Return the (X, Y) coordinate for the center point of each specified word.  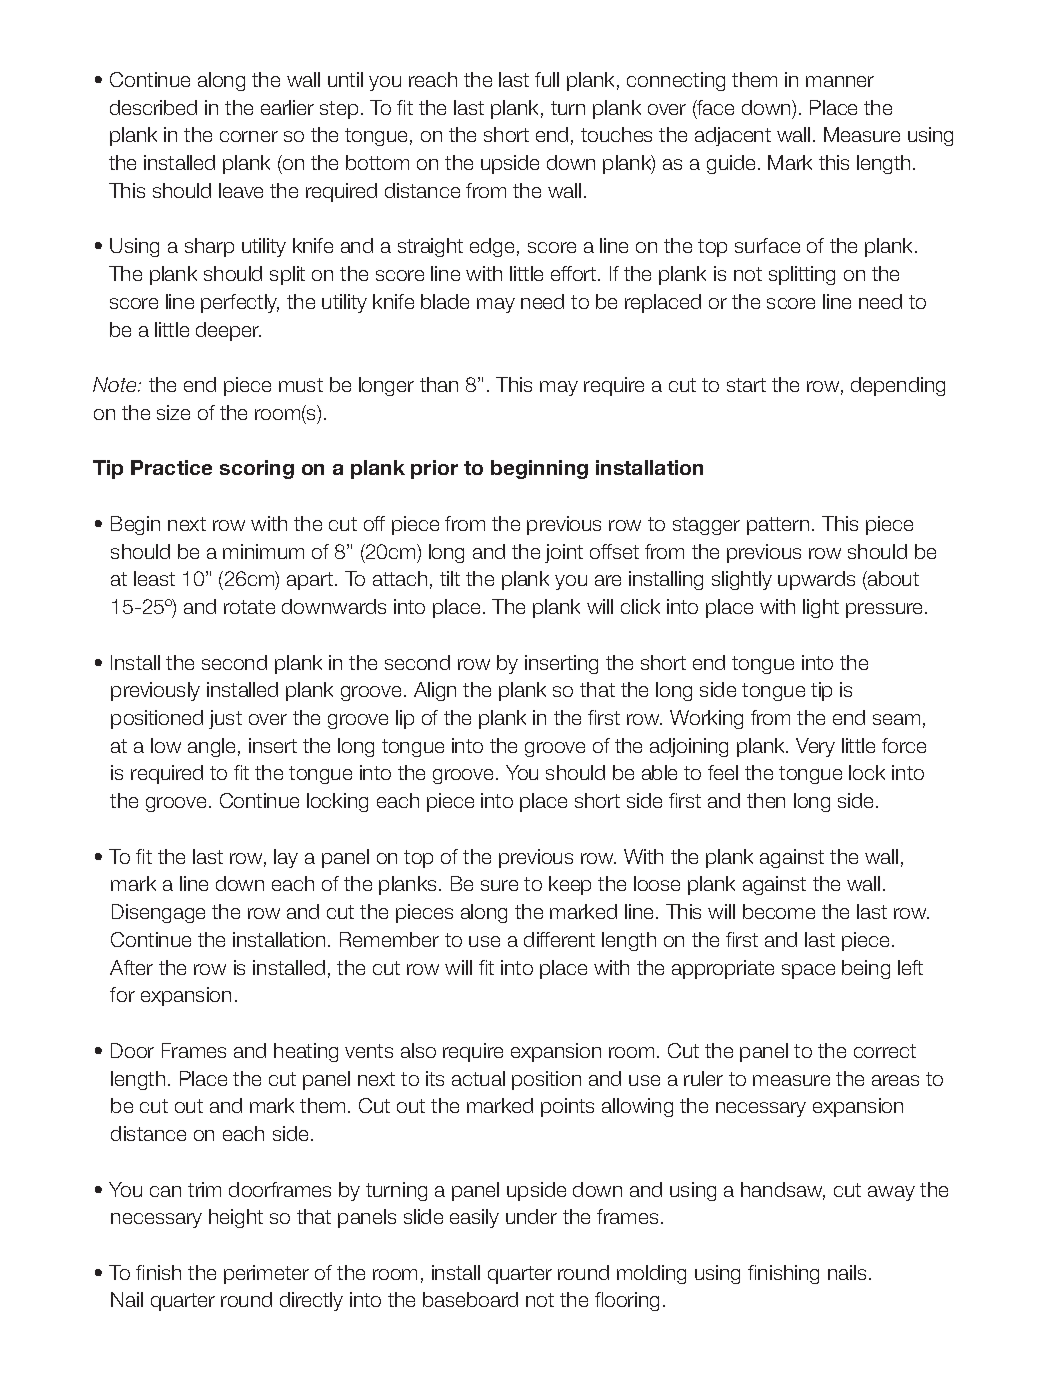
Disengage (158, 913)
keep (570, 885)
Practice (171, 467)
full (547, 79)
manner (840, 81)
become (779, 911)
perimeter (266, 1274)
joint (564, 553)
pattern (778, 526)
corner (249, 136)
